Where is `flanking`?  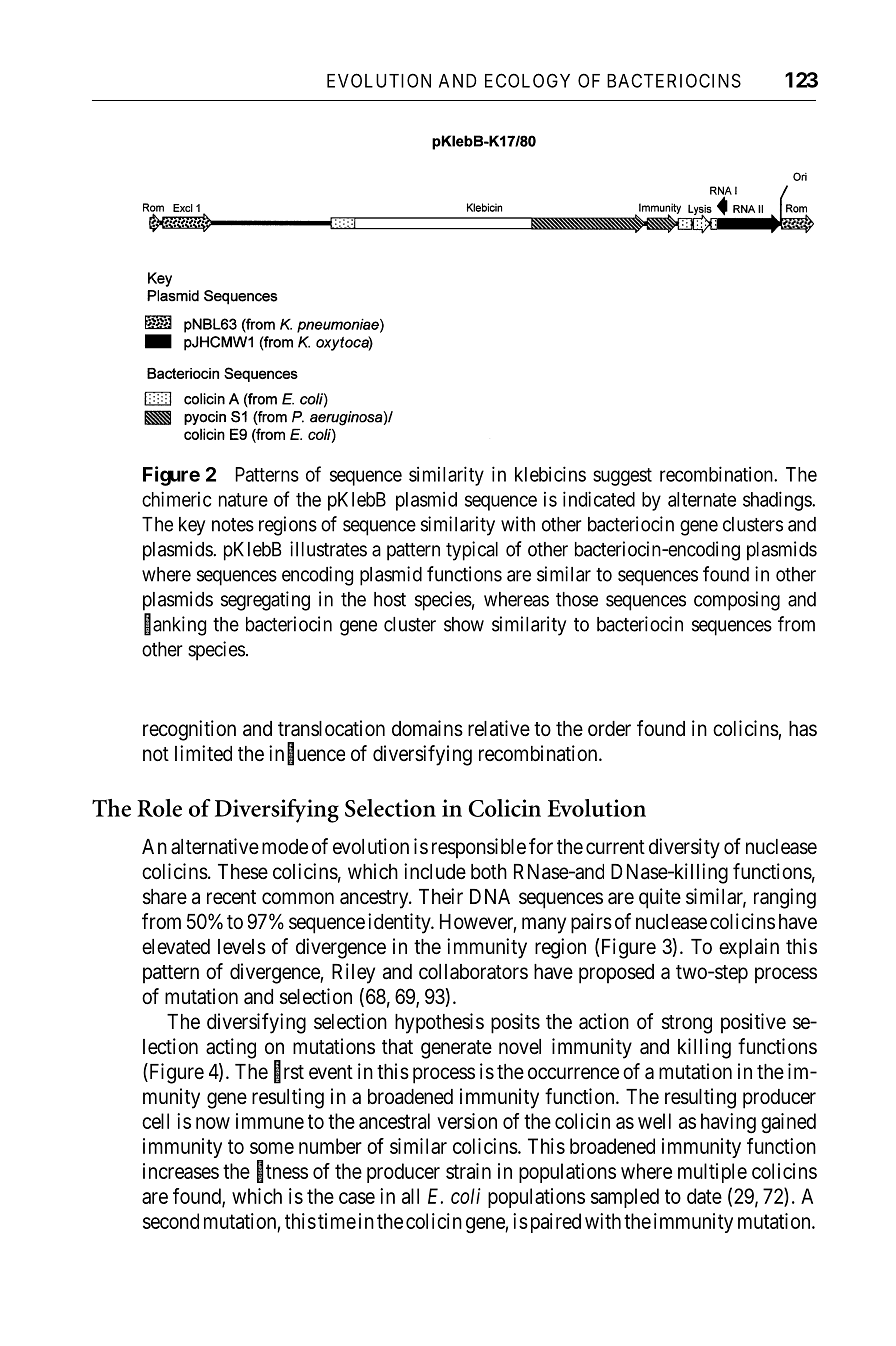 flanking is located at coordinates (175, 625).
